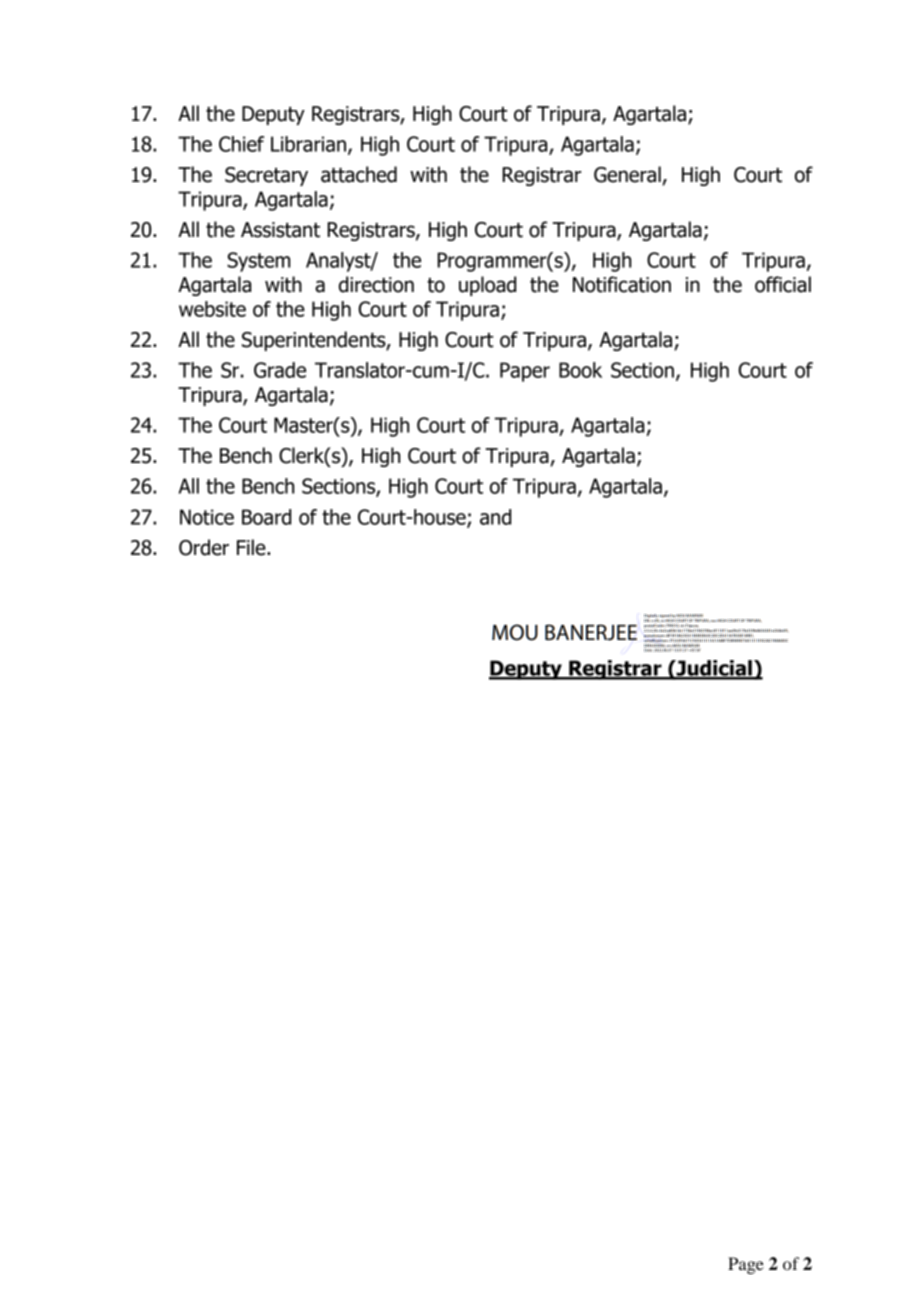  I want to click on Grade, so click(280, 370).
